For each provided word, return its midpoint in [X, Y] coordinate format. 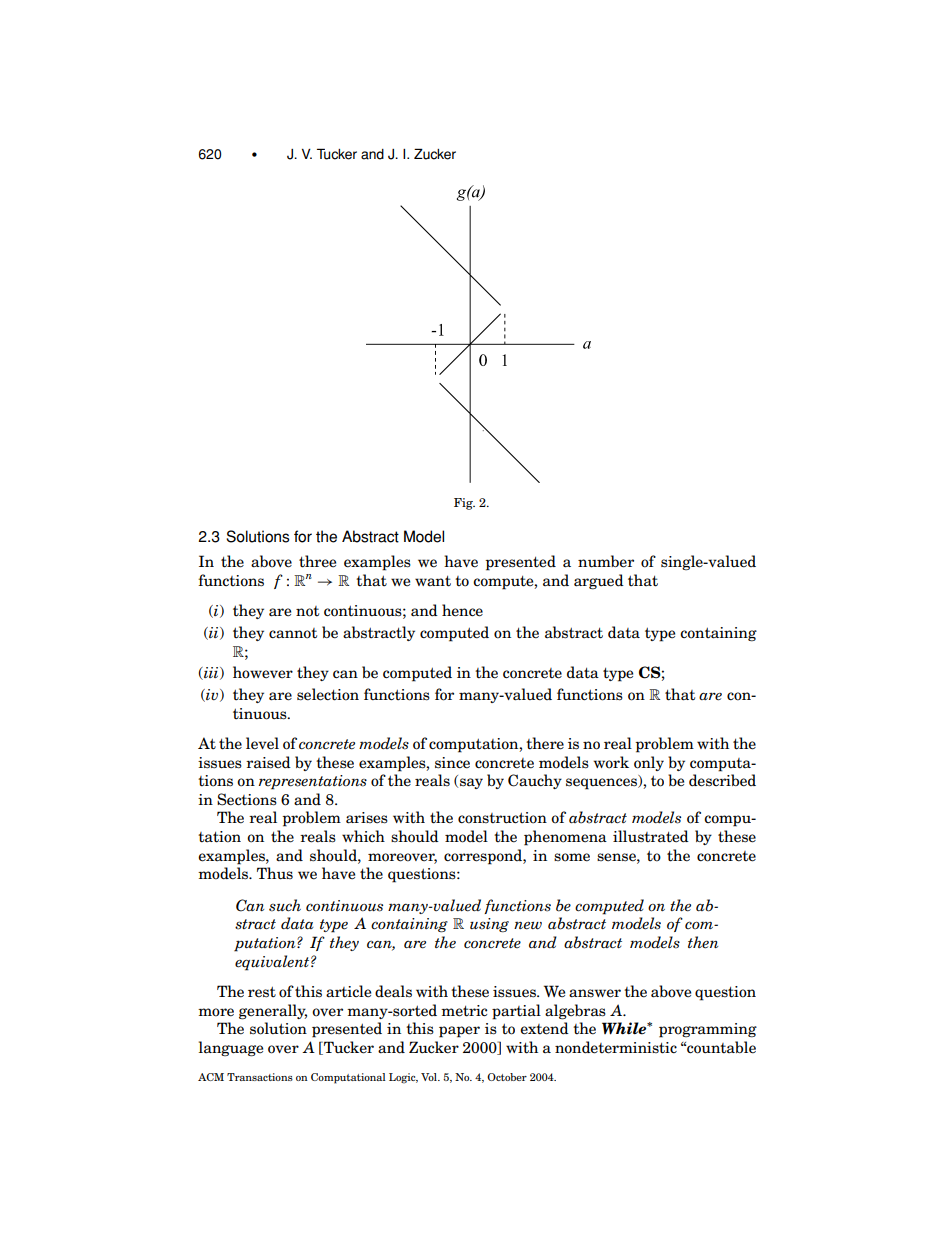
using [489, 925]
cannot [293, 633]
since [452, 763]
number [606, 561]
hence [462, 610]
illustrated [651, 836]
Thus [275, 873]
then [703, 942]
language [231, 1049]
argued [599, 582]
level [262, 743]
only [649, 763]
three [317, 561]
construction [502, 818]
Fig [464, 504]
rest [262, 992]
